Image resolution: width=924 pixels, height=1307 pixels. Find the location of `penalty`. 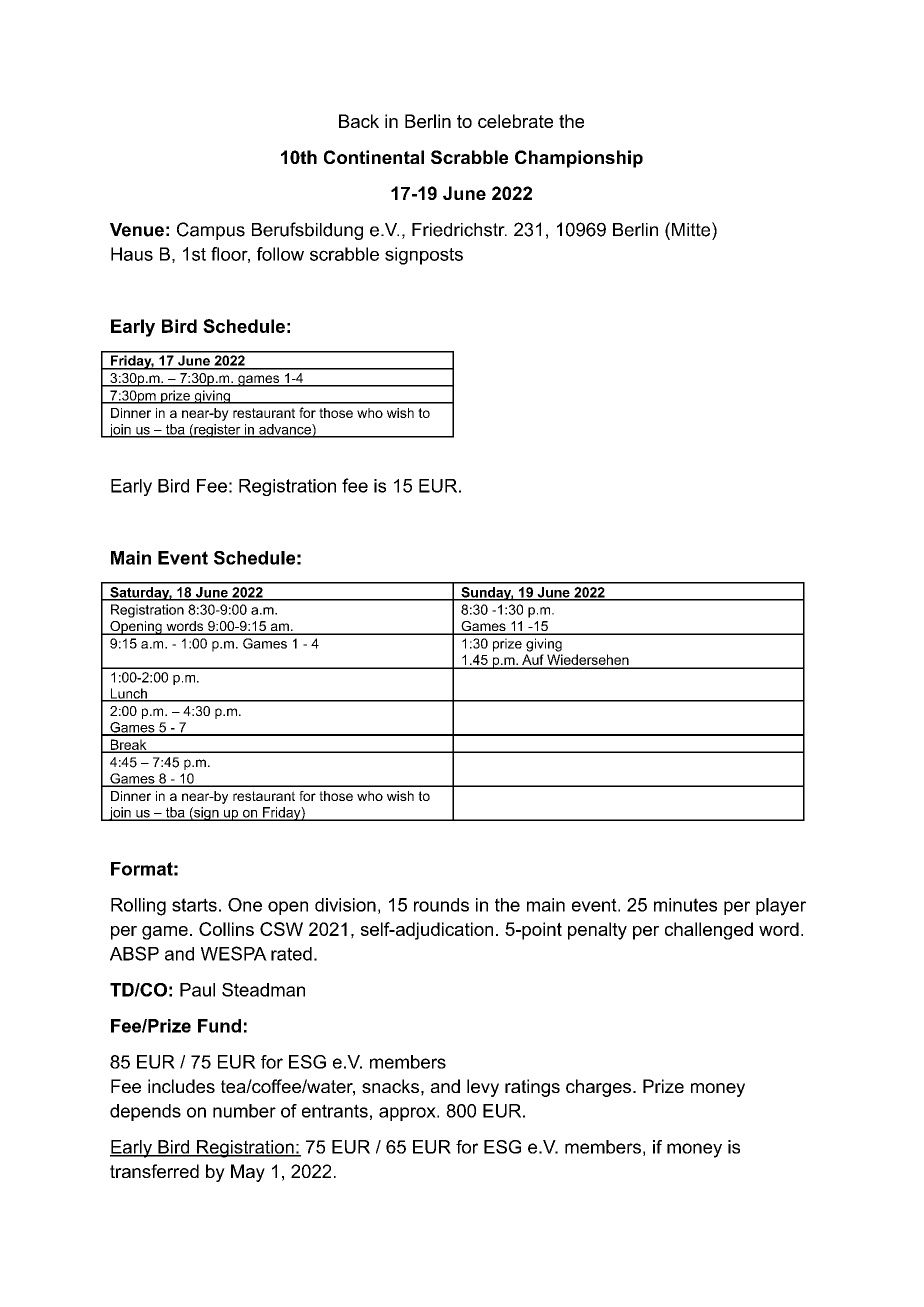

penalty is located at coordinates (597, 931).
